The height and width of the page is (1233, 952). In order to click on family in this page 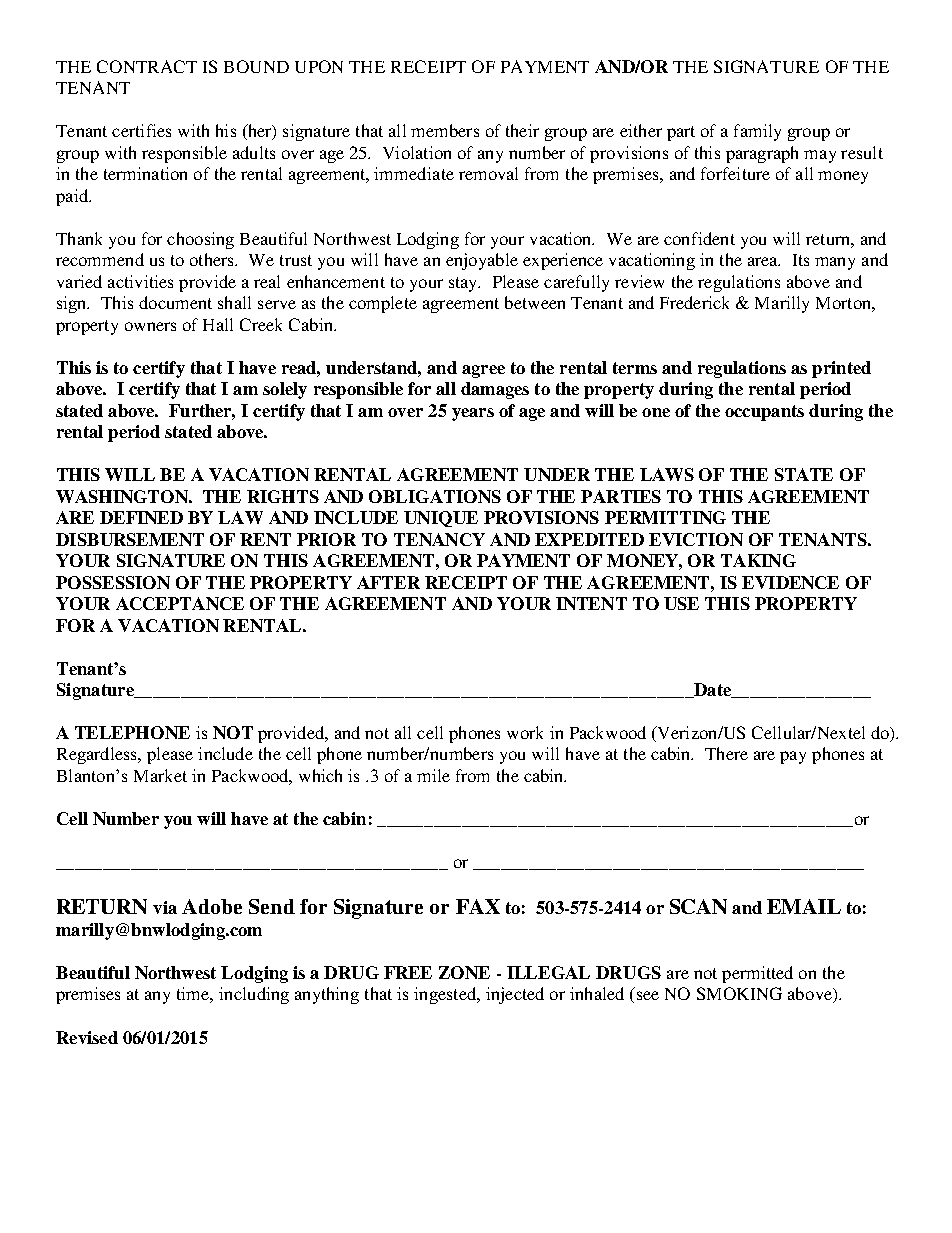, I will do `click(757, 132)`.
